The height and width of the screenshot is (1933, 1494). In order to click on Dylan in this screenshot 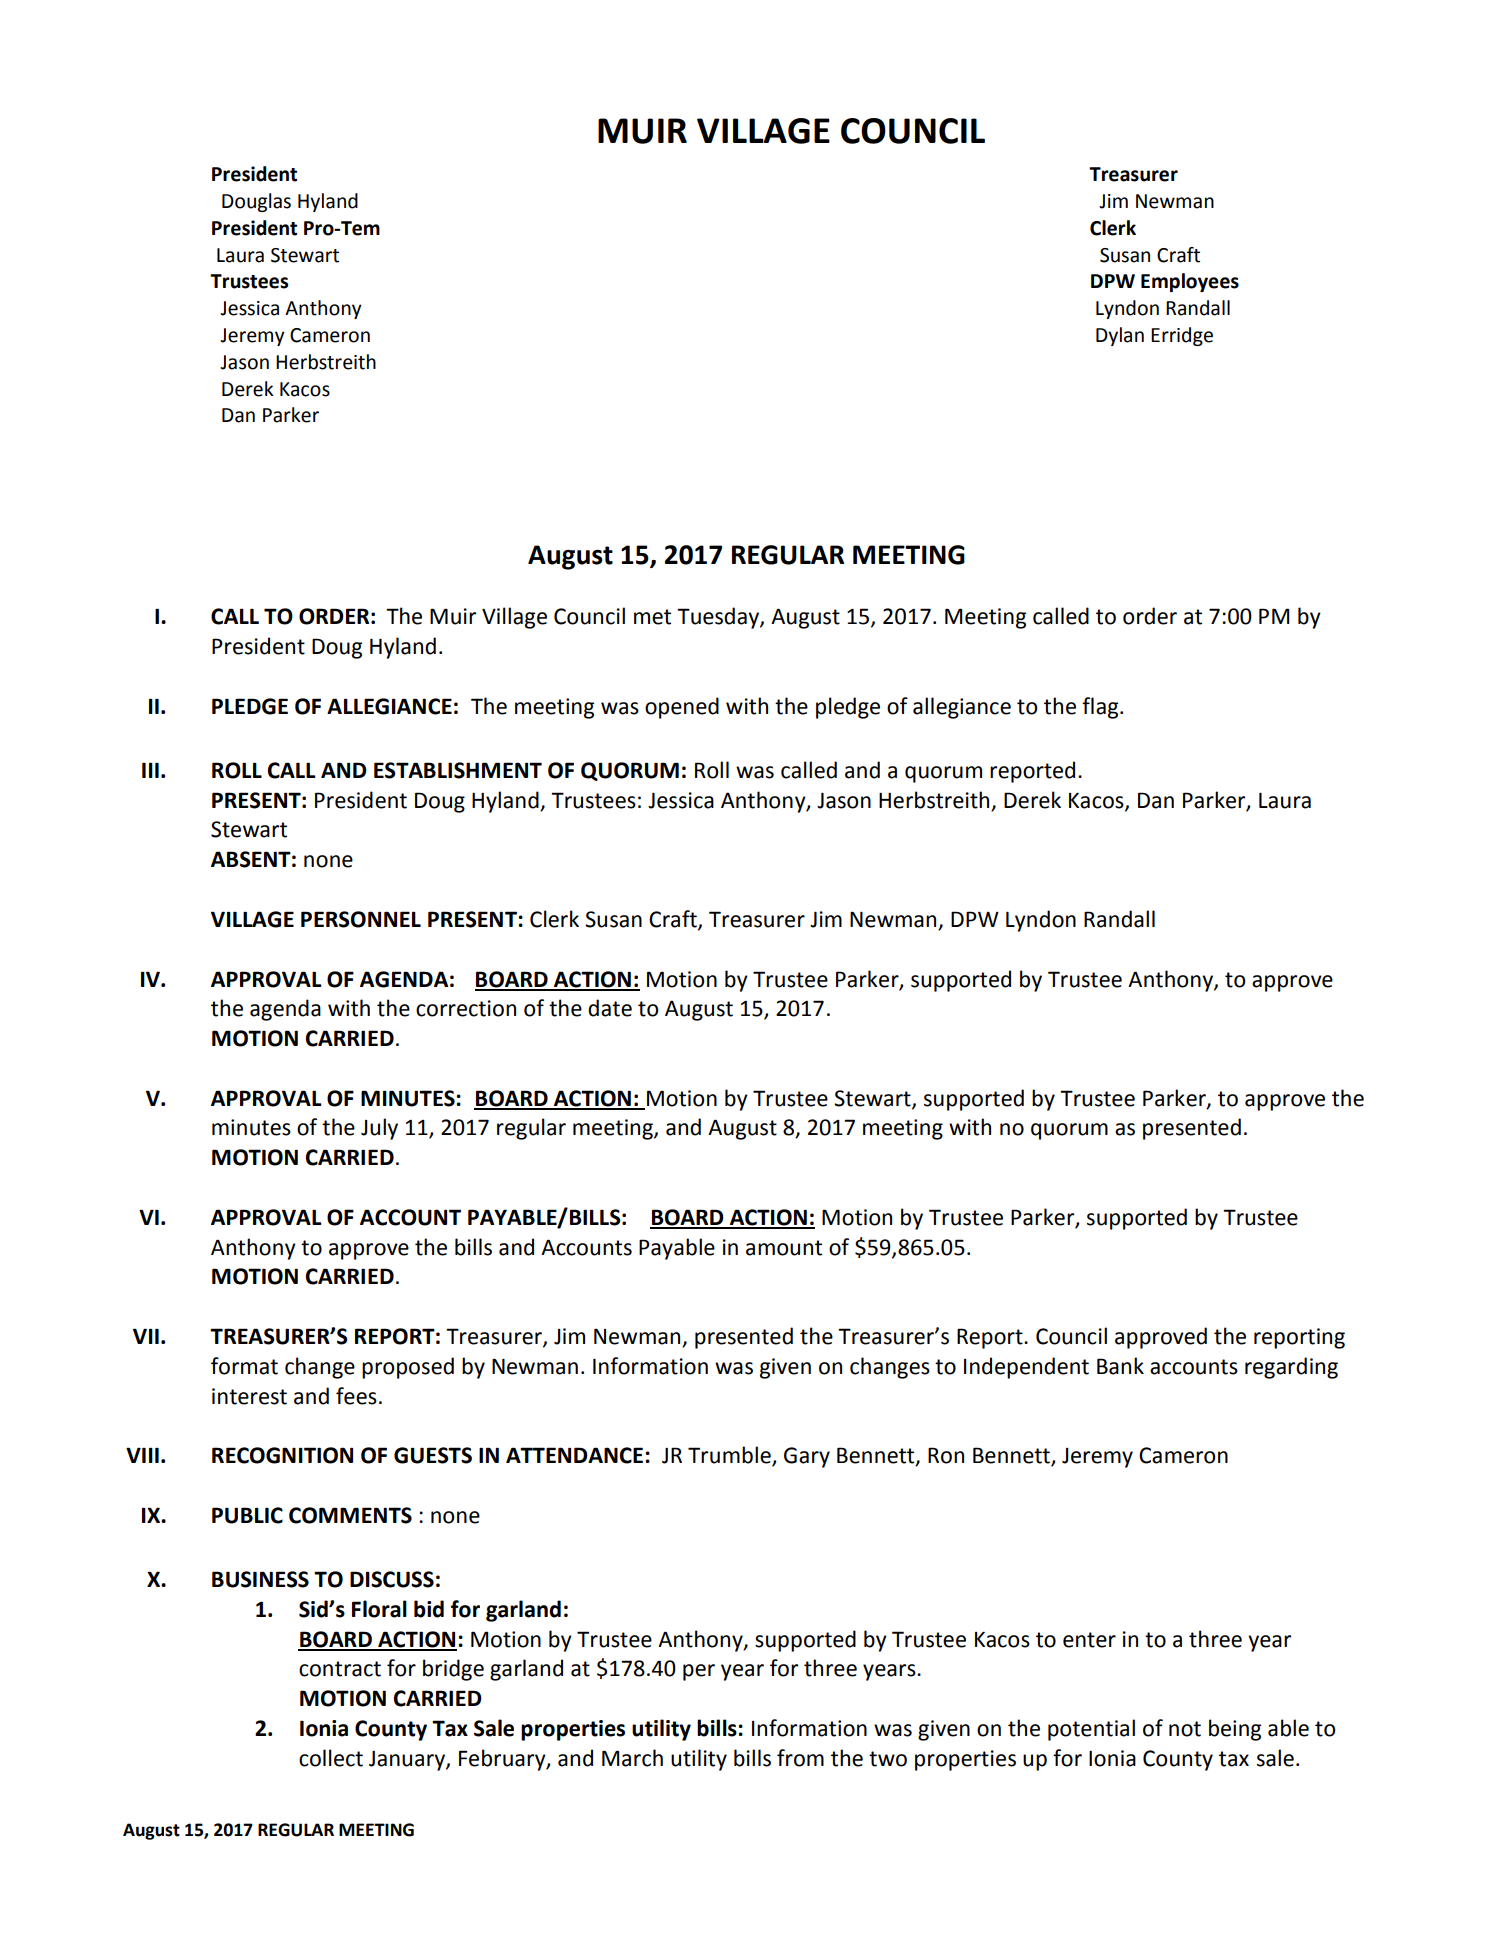, I will do `click(1120, 336)`.
